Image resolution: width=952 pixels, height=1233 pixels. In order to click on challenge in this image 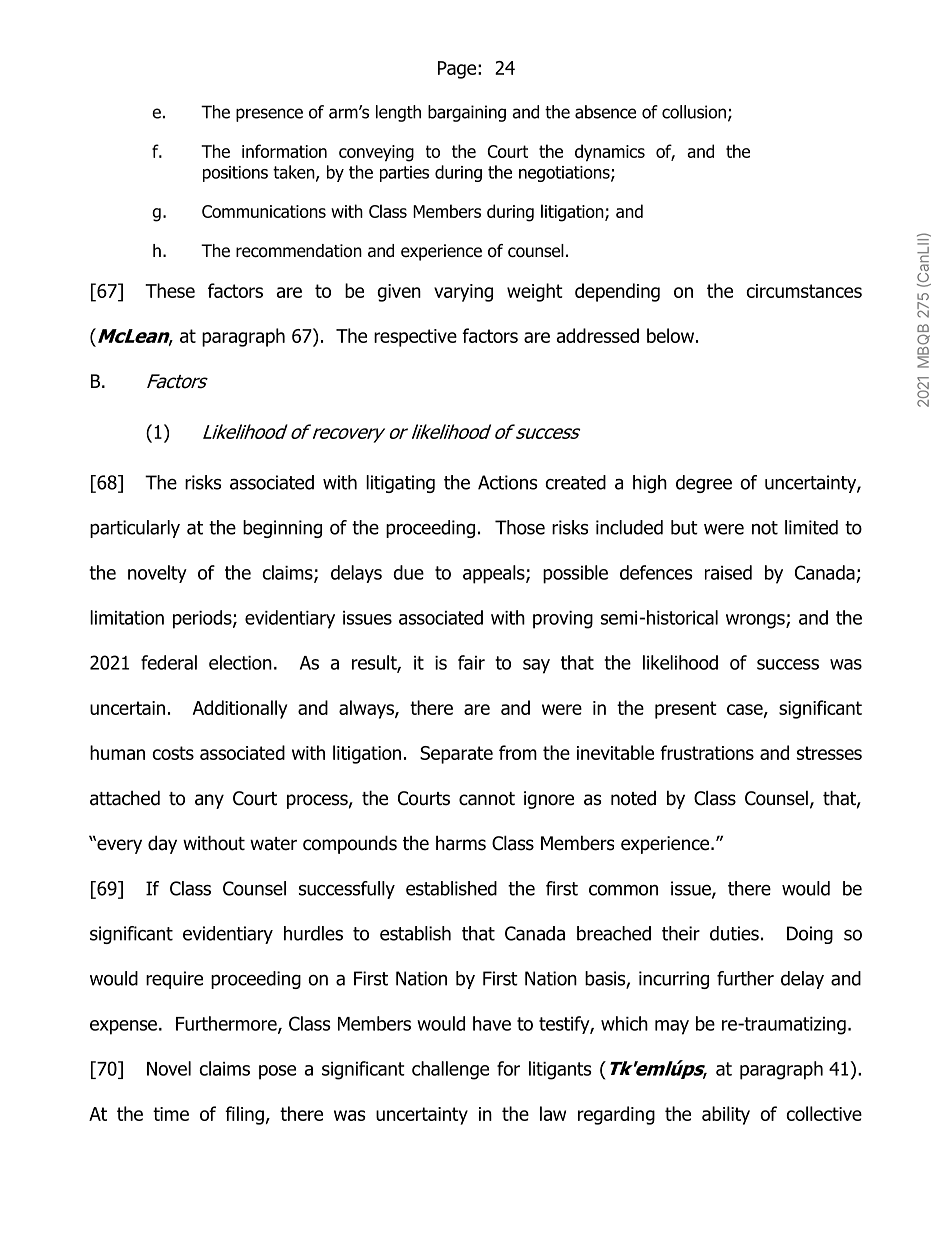, I will do `click(450, 1070)`.
